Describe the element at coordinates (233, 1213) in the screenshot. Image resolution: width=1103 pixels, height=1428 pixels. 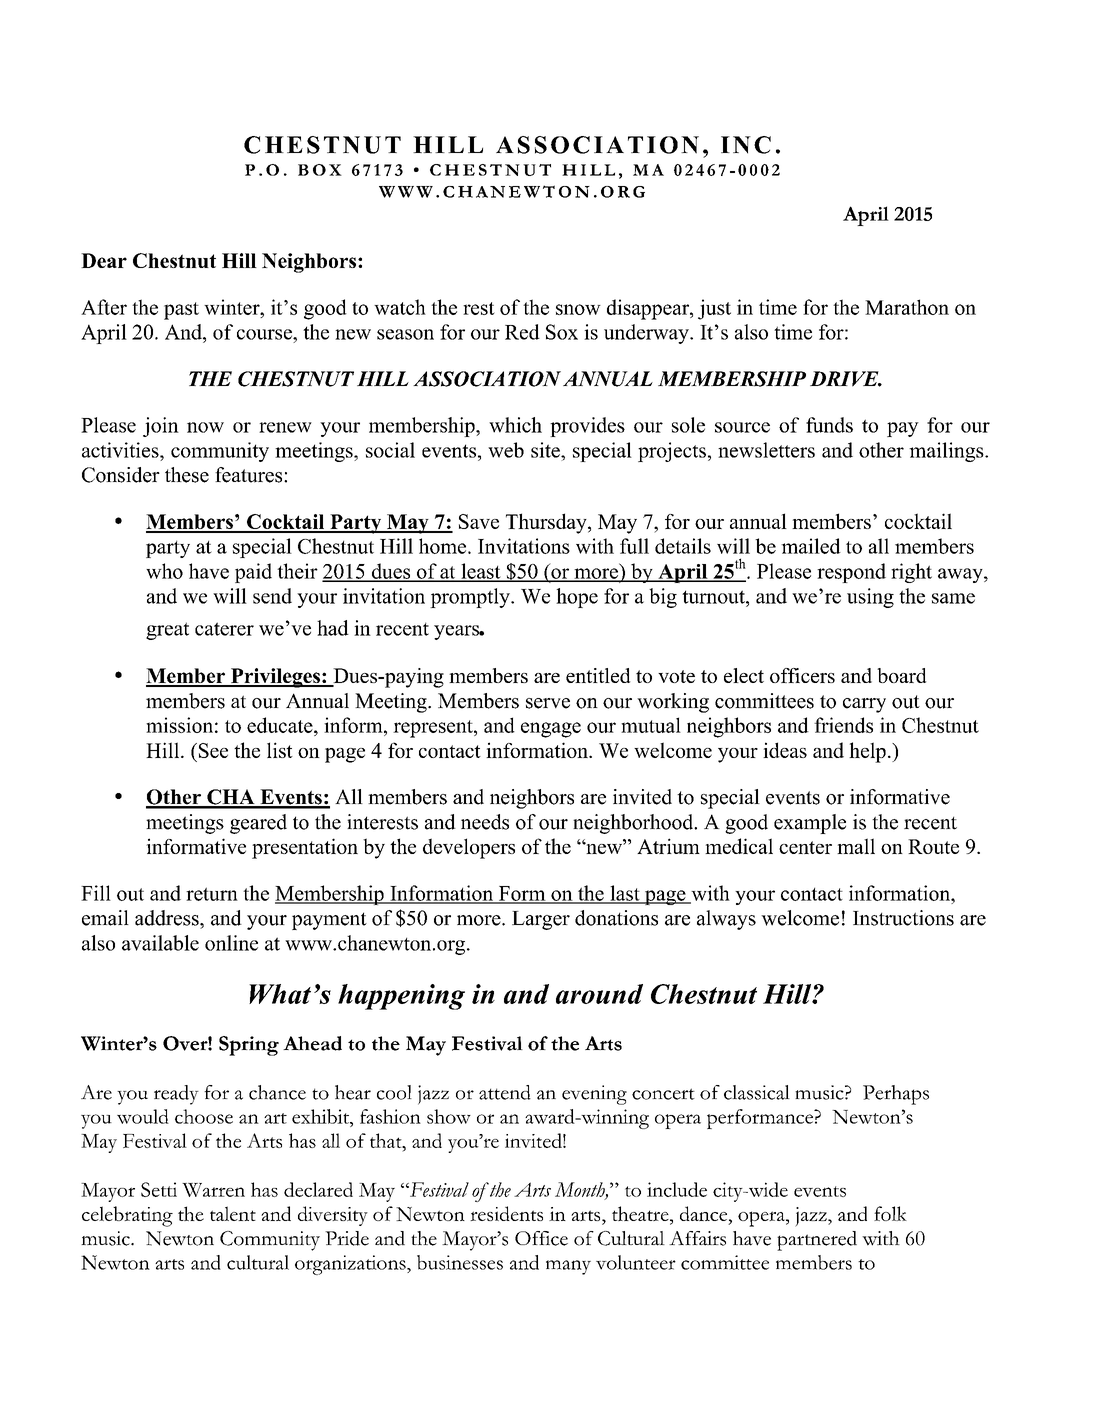
I see `talent` at that location.
